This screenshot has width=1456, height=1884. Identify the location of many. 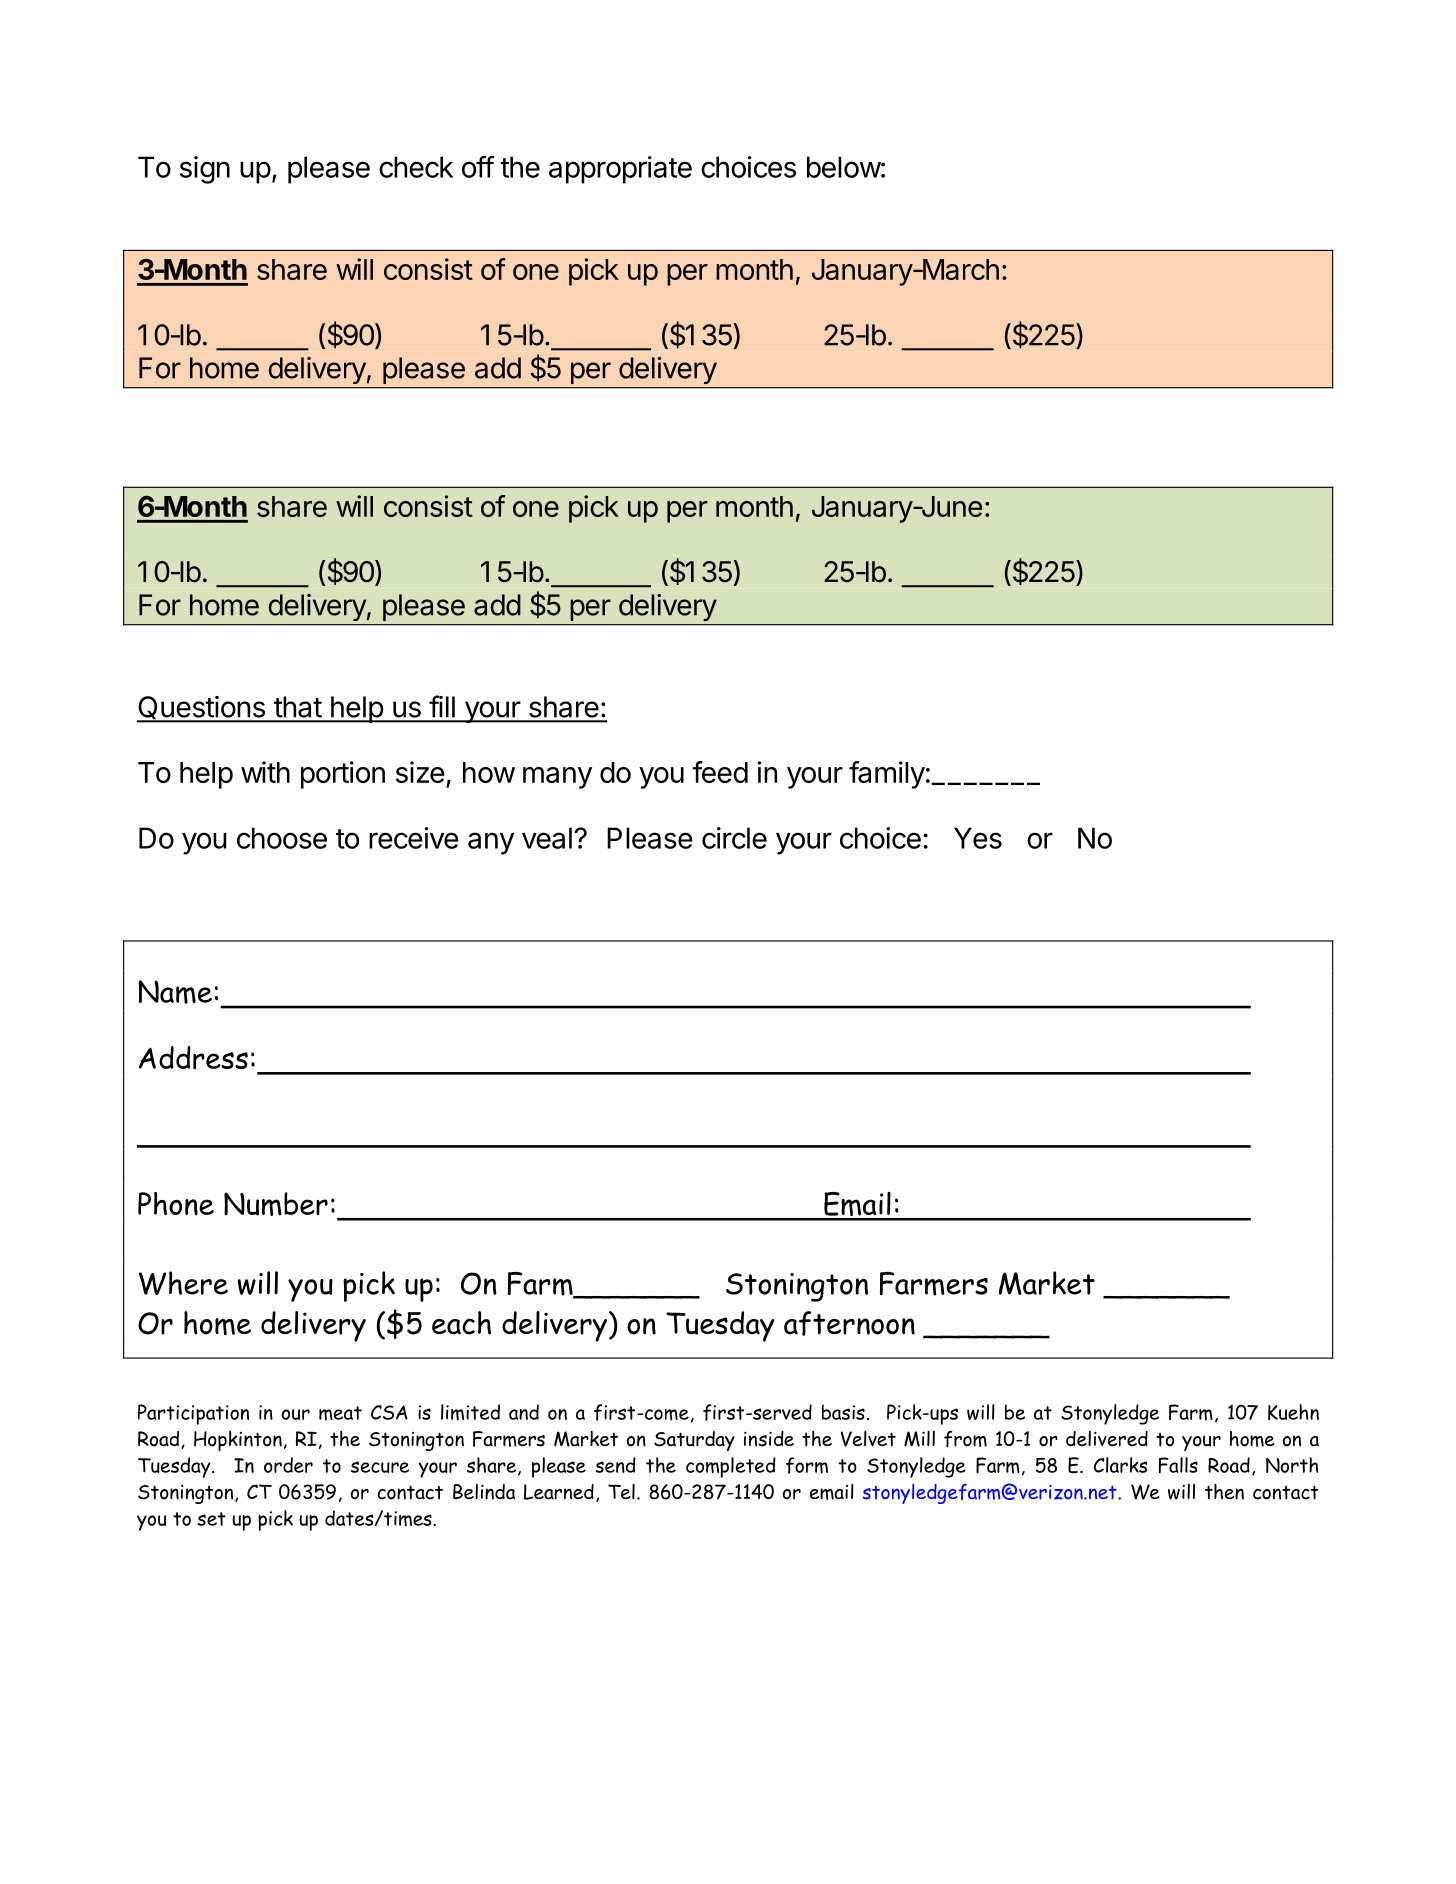
(557, 778).
